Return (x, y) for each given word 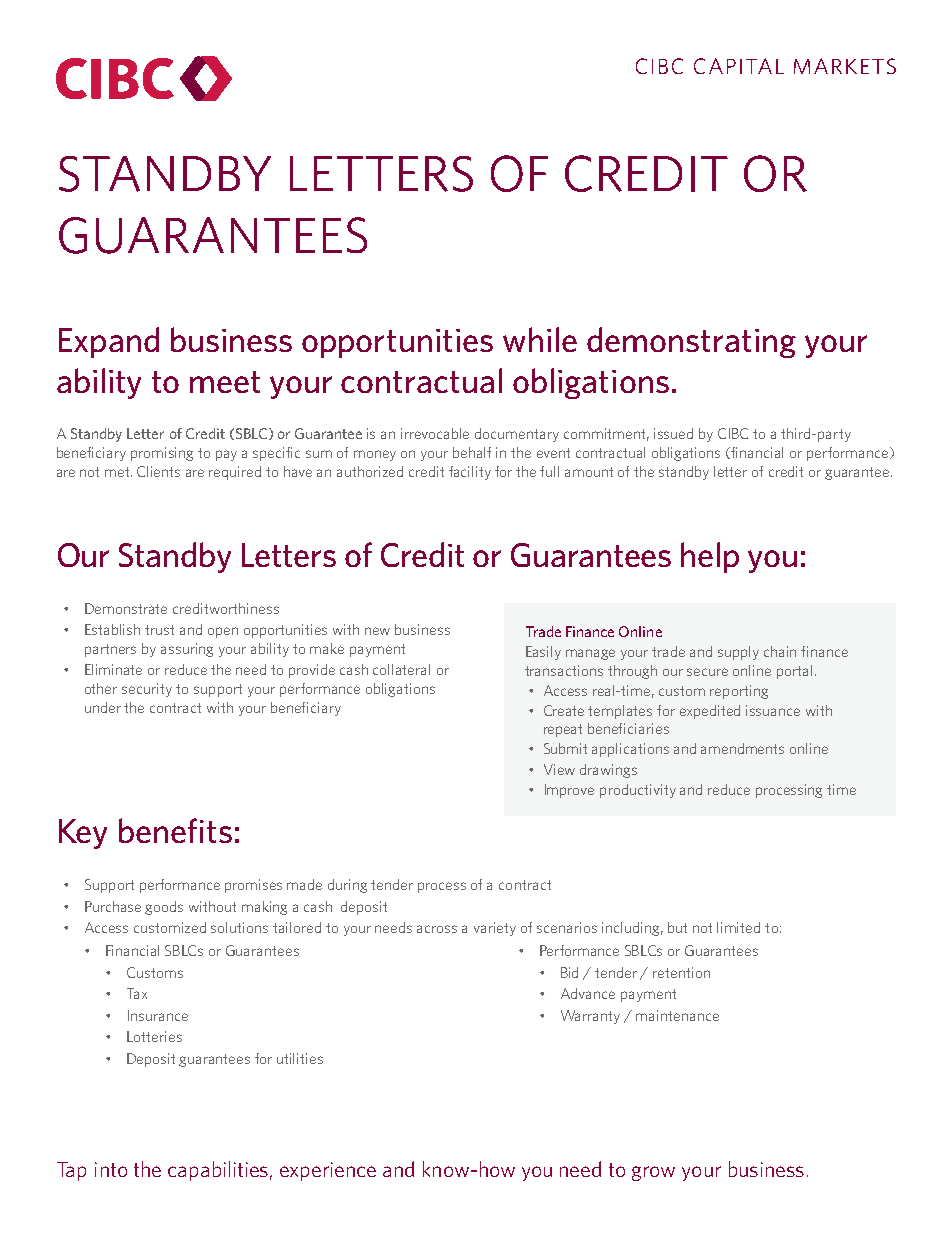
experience (328, 1171)
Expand (109, 342)
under (103, 707)
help (710, 557)
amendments (742, 748)
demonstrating (691, 342)
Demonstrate (126, 608)
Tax (137, 993)
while (540, 339)
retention (681, 972)
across (437, 929)
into (111, 1169)
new (377, 631)
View (559, 769)
